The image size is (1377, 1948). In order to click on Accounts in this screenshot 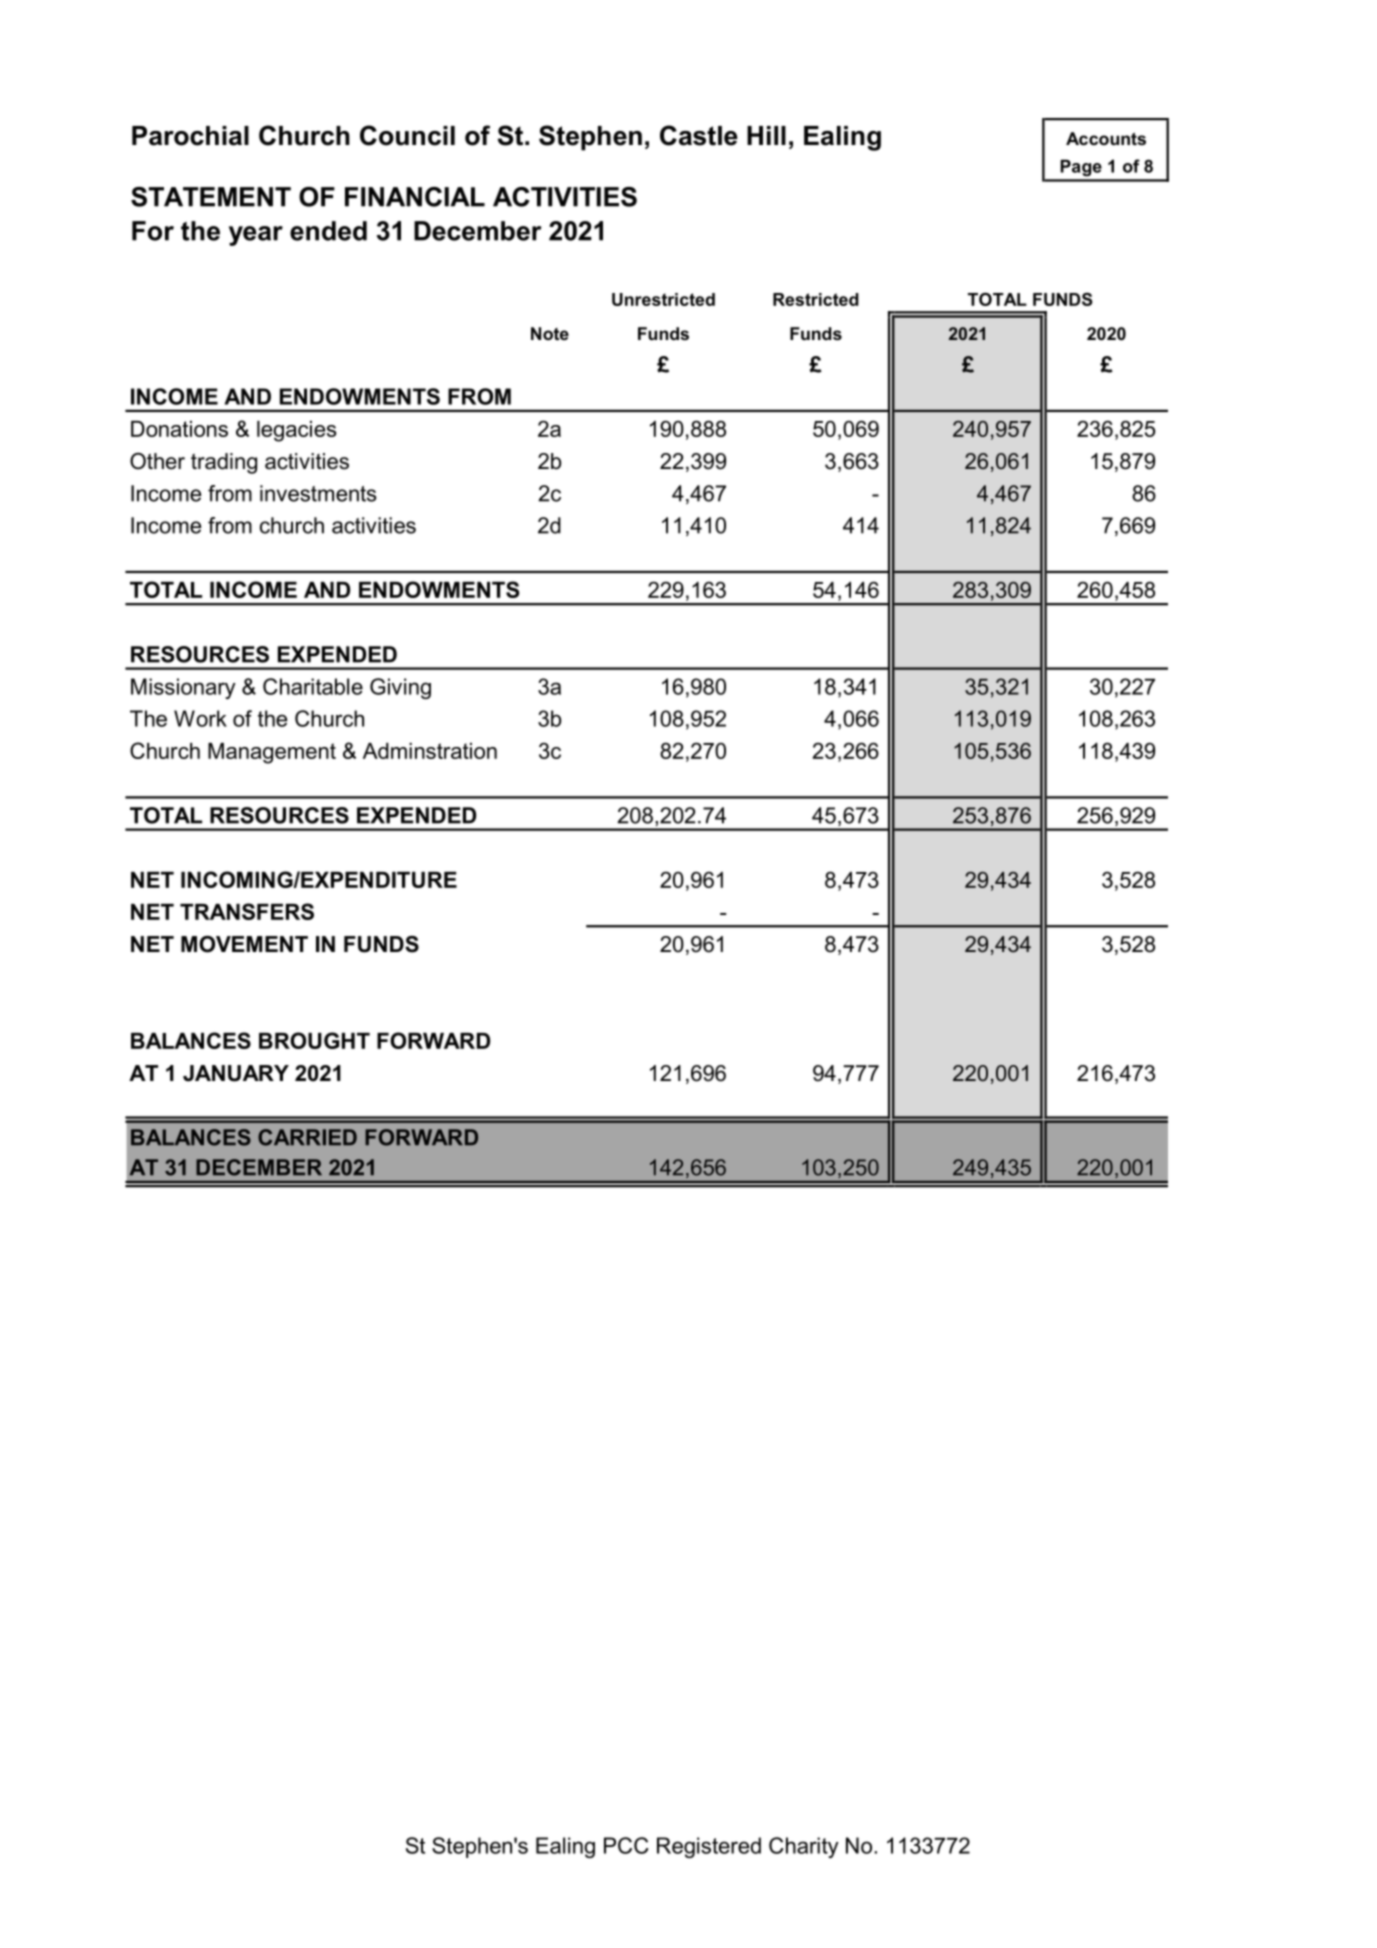, I will do `click(1106, 138)`.
